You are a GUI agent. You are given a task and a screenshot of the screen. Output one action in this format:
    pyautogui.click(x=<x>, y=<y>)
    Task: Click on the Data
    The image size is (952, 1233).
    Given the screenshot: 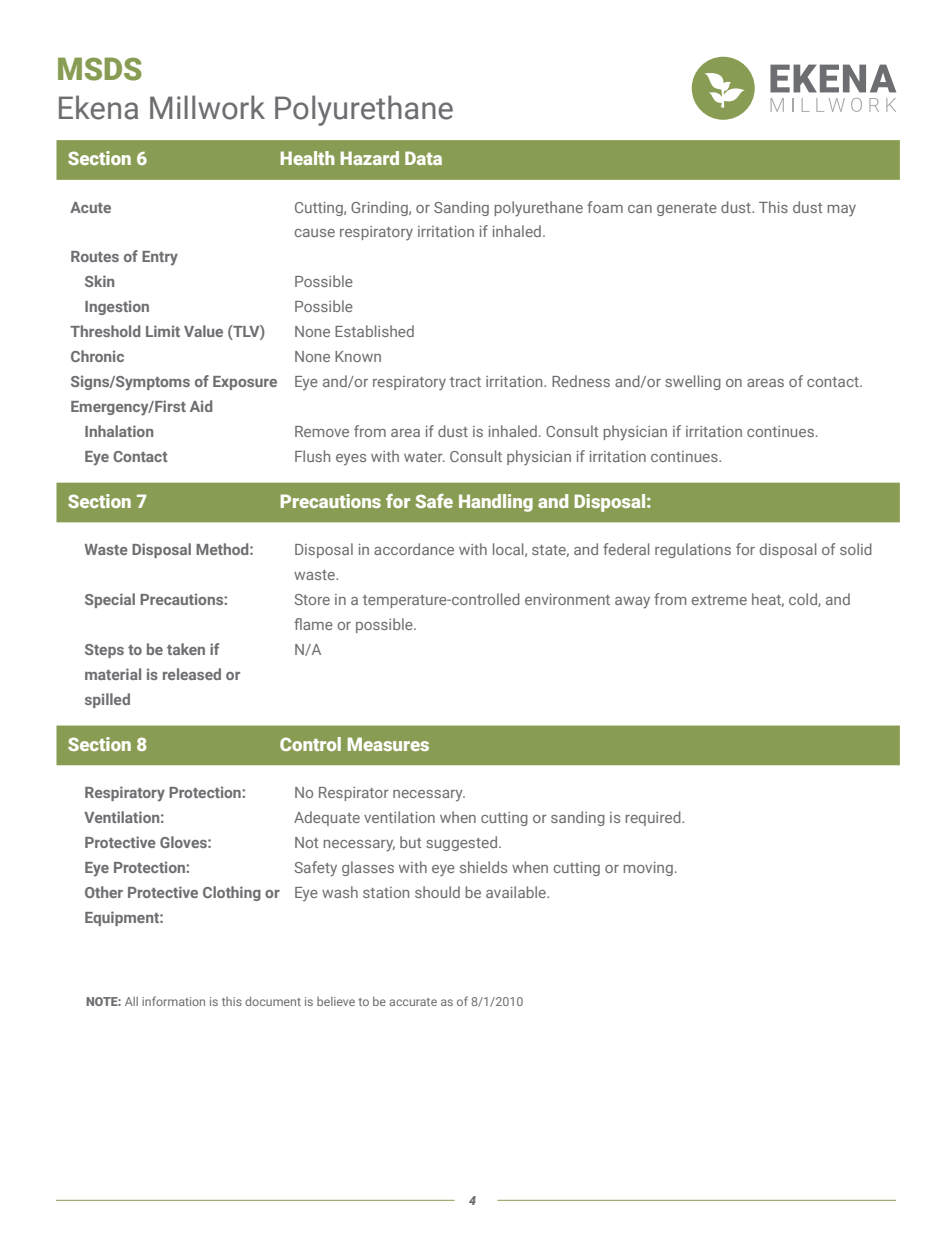 What is the action you would take?
    pyautogui.click(x=423, y=158)
